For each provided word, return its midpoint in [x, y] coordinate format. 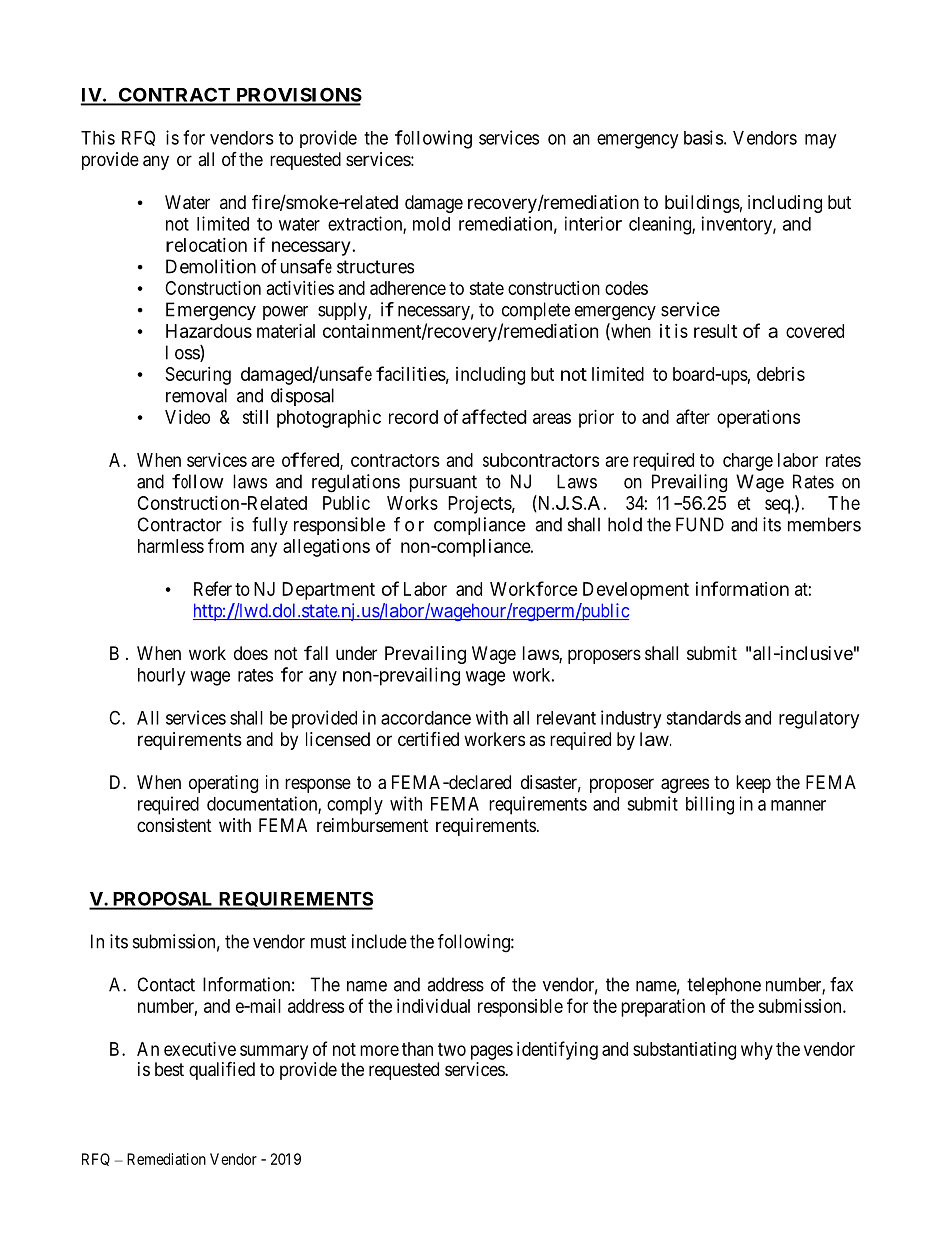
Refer [213, 588]
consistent [174, 825]
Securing [198, 376]
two [452, 1049]
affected [494, 416]
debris [781, 374]
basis [704, 137]
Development [636, 591]
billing [710, 805]
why [757, 1051]
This [98, 137]
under [356, 653]
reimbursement [372, 825]
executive [200, 1049]
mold [431, 224]
